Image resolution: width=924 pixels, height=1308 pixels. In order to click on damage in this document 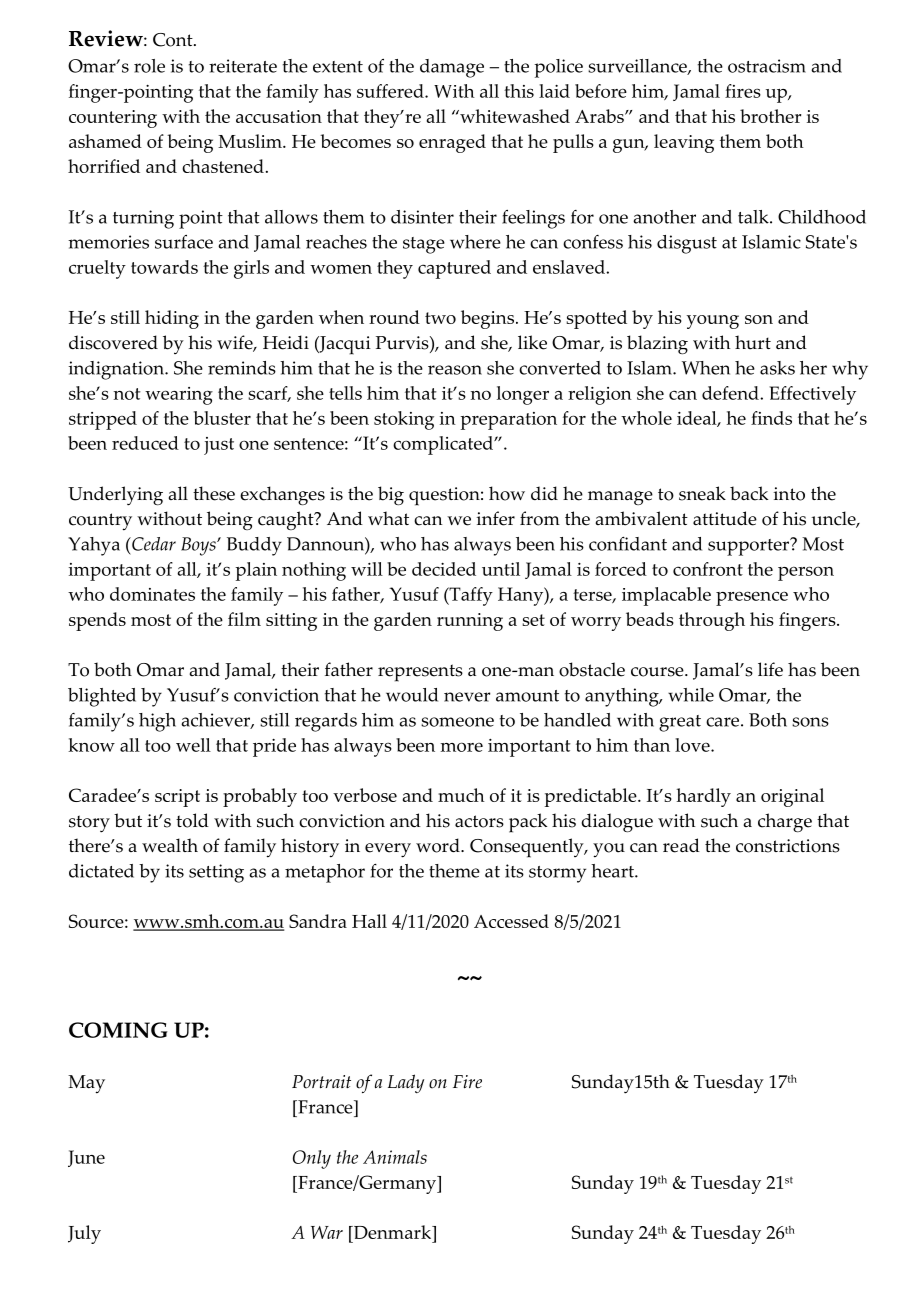, I will do `click(452, 68)`.
